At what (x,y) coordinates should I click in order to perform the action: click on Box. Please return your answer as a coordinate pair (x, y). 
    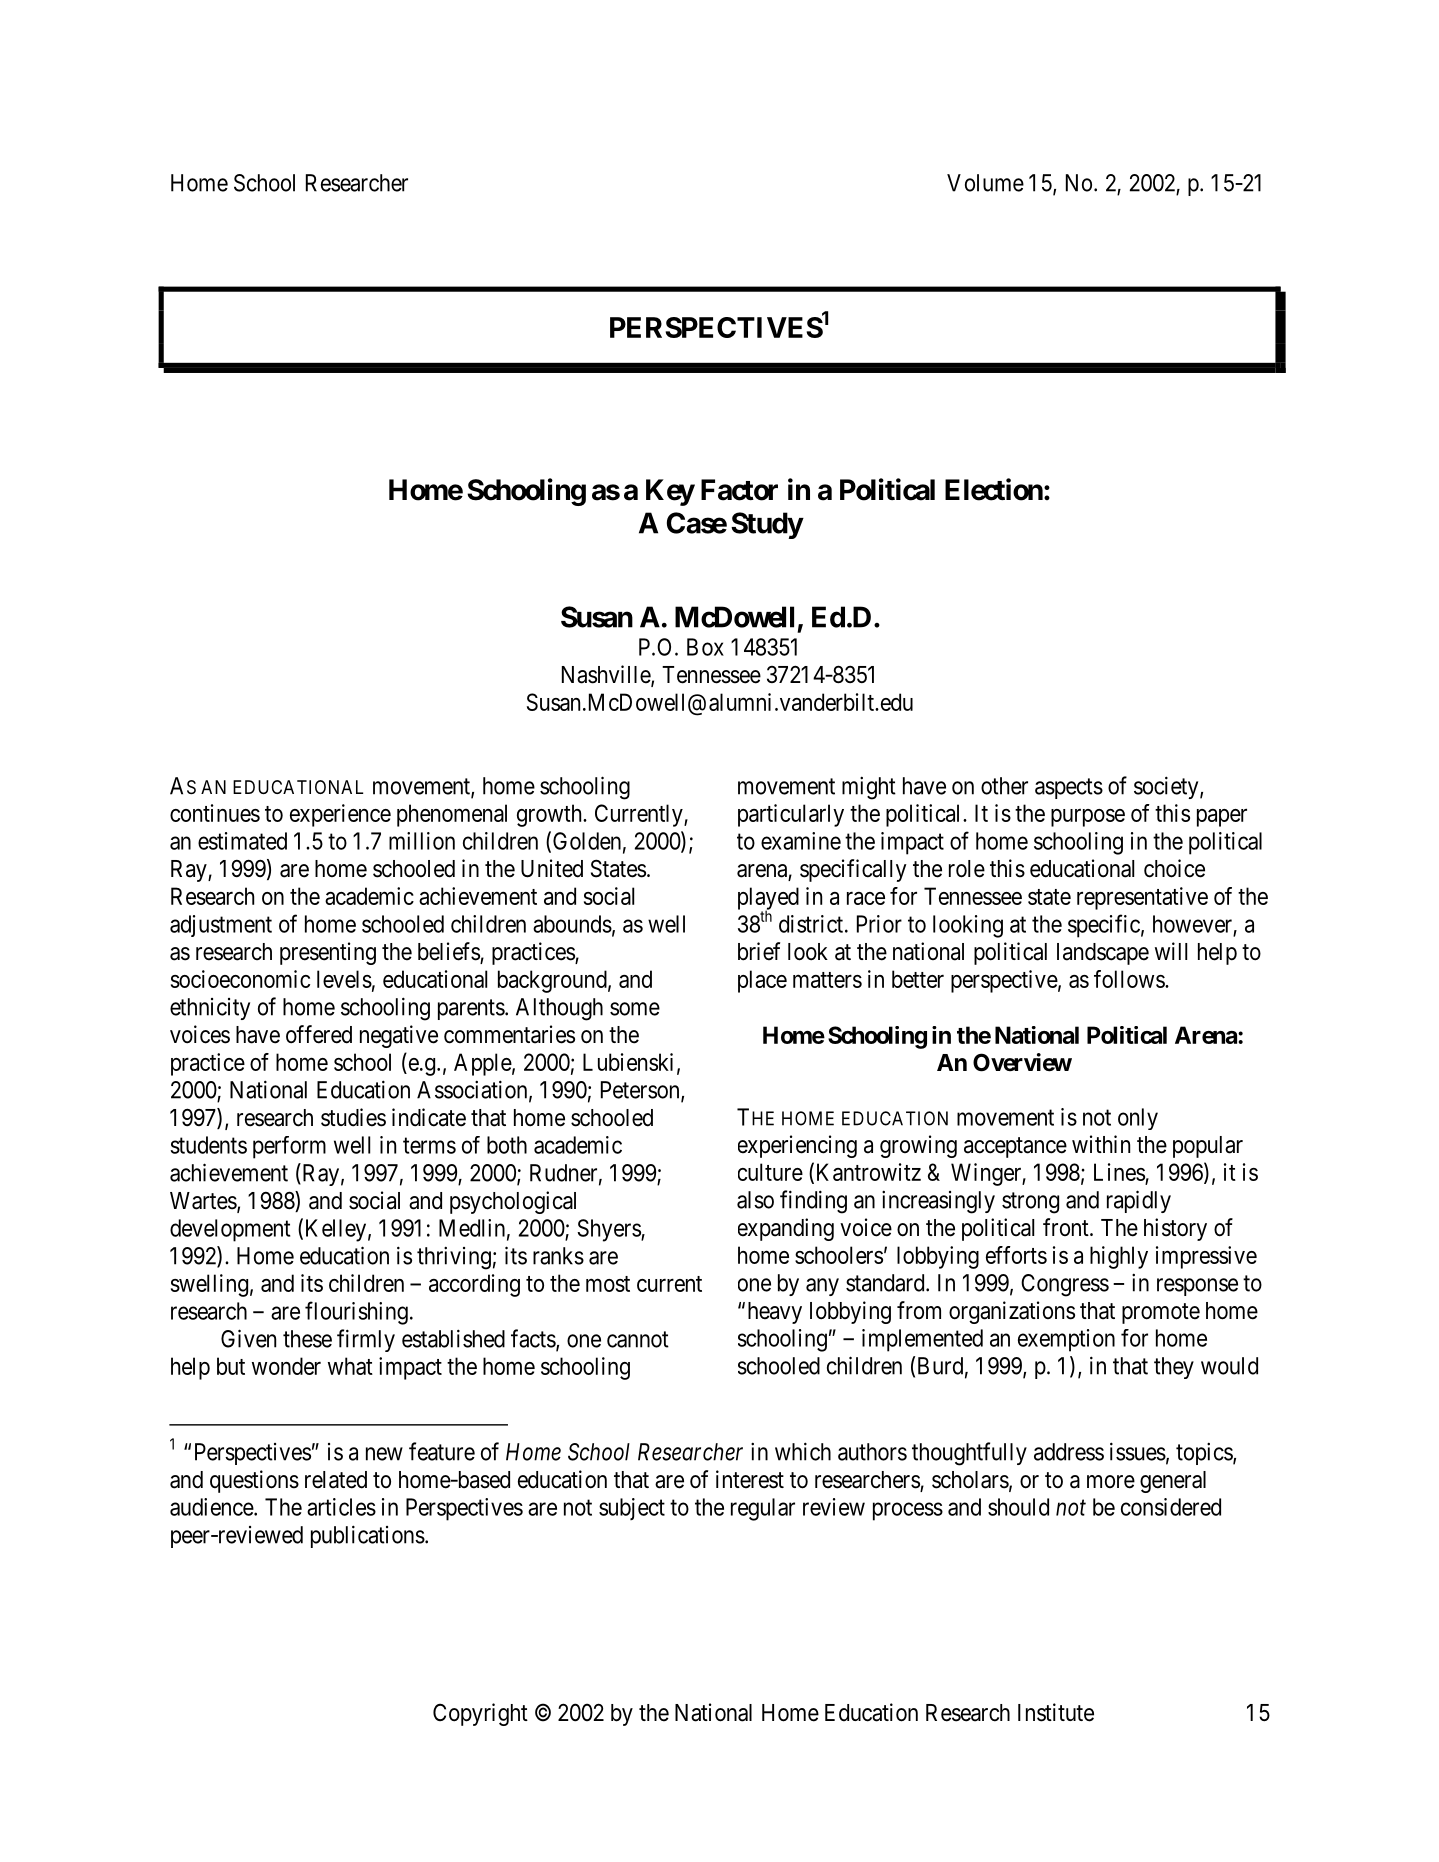
    Looking at the image, I should click on (705, 647).
